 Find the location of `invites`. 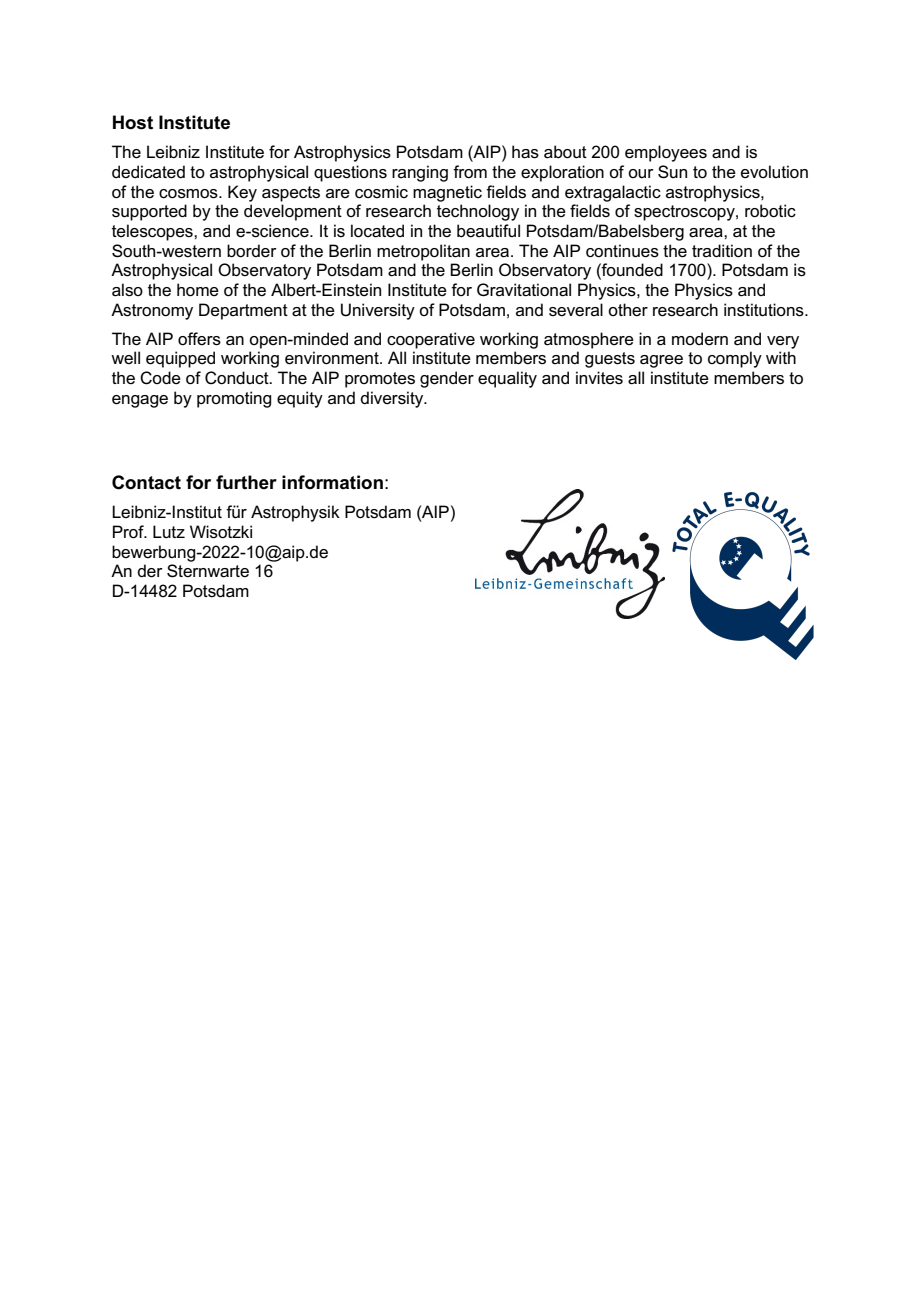

invites is located at coordinates (599, 378).
